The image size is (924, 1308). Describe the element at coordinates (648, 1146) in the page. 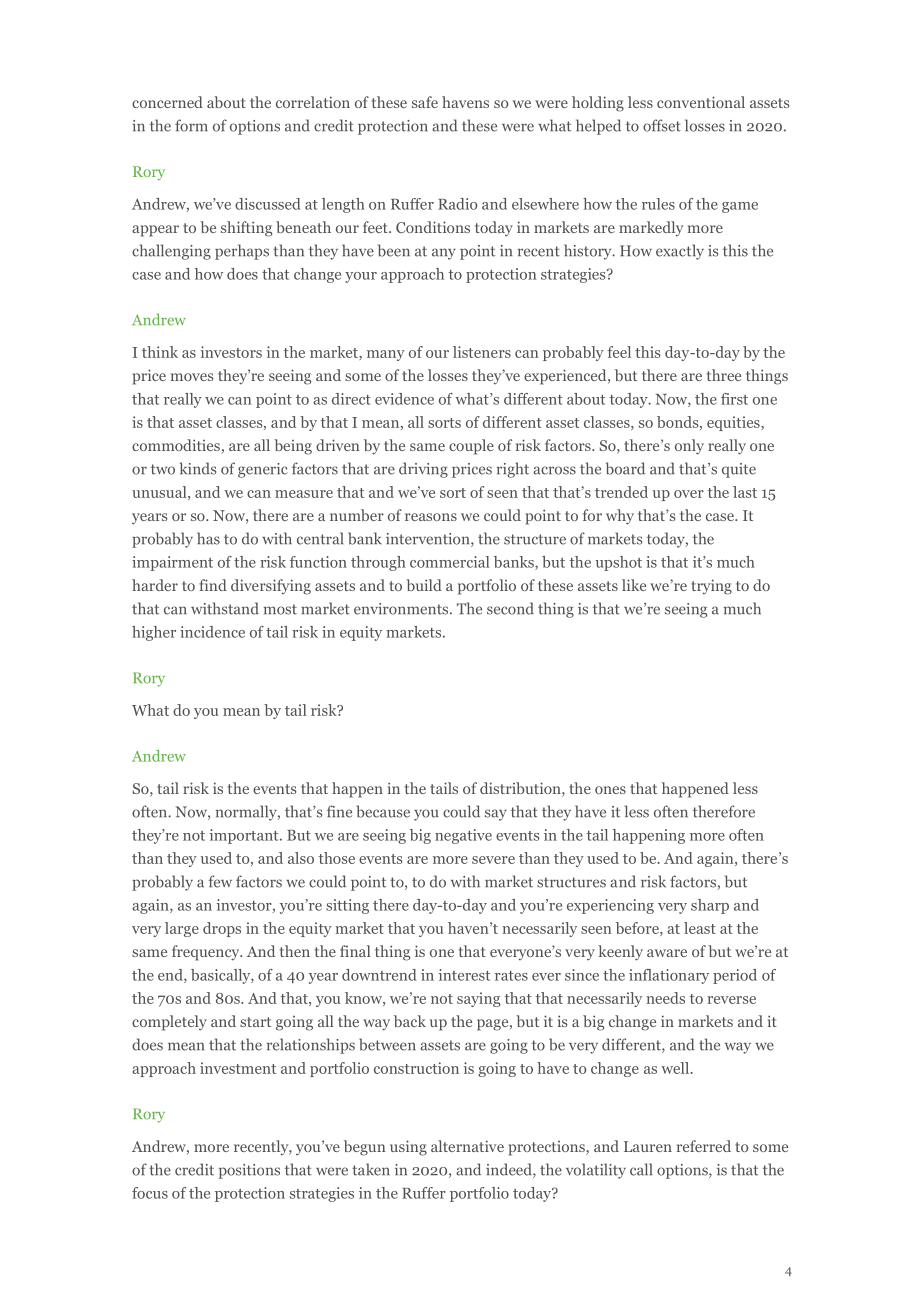

I see `Lauren` at that location.
